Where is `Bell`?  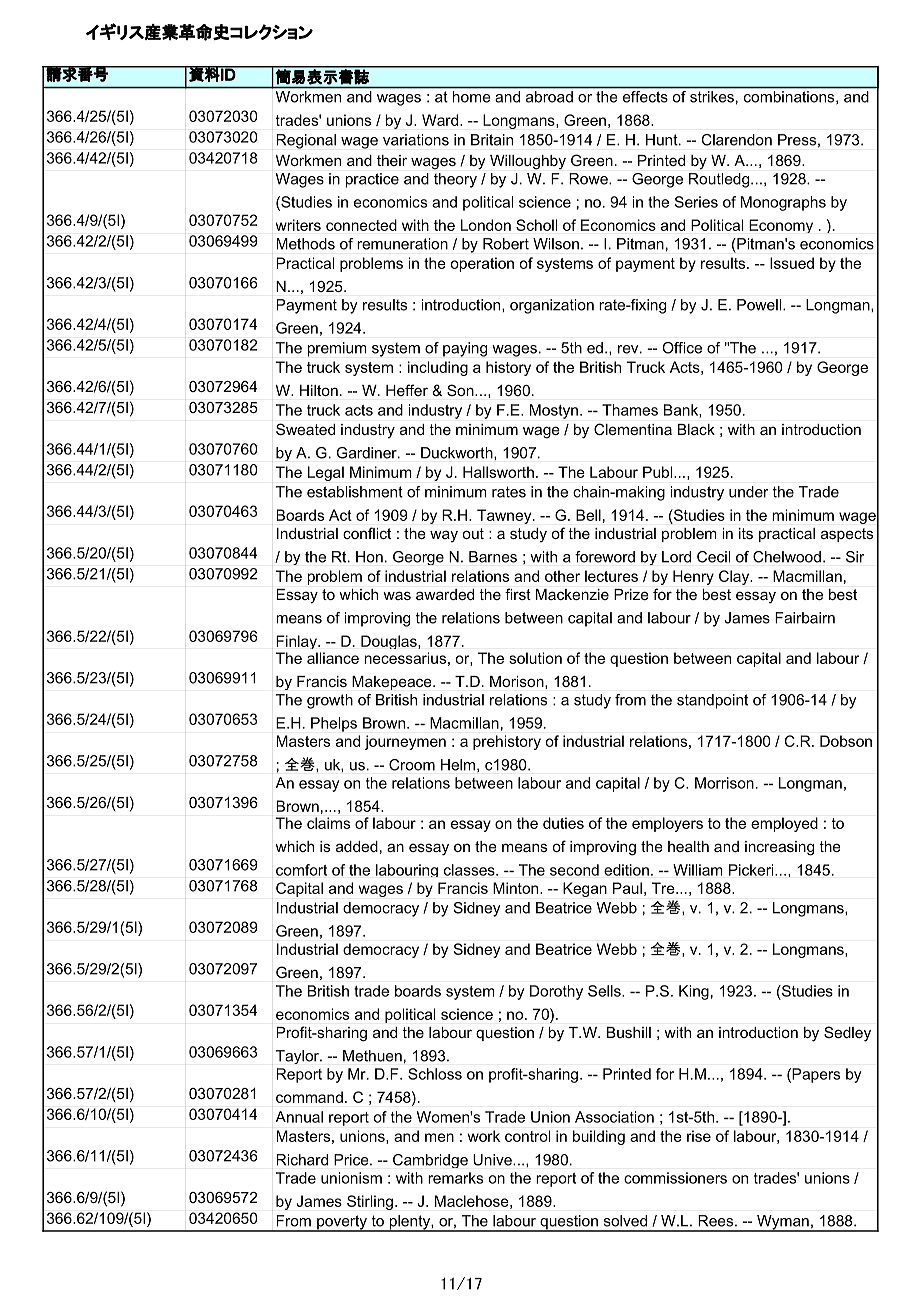 Bell is located at coordinates (588, 515).
